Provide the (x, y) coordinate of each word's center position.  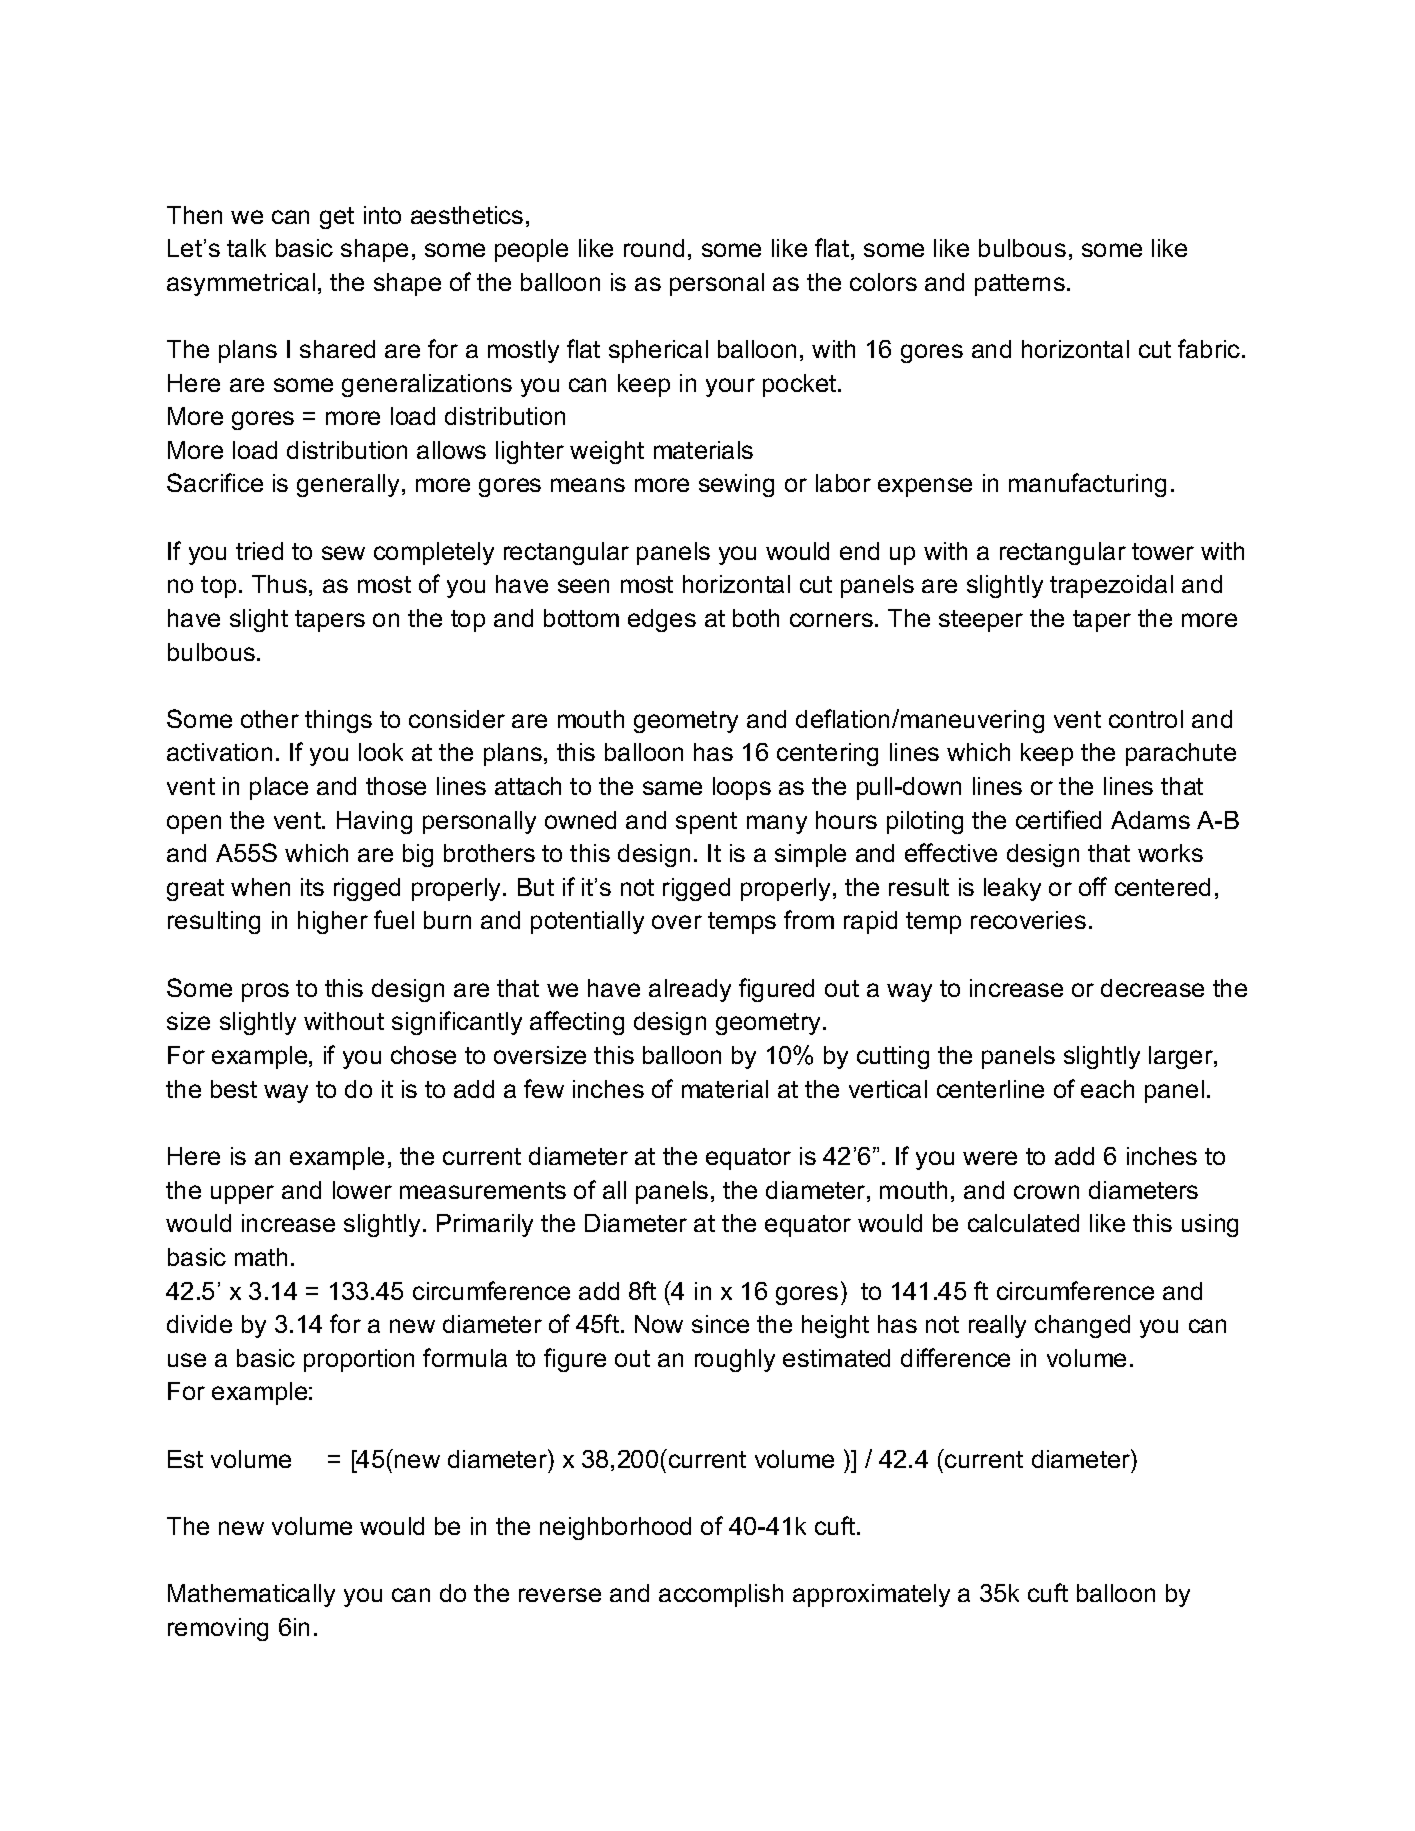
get (337, 218)
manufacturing (1087, 485)
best (234, 1089)
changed (1082, 1326)
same (672, 788)
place (279, 788)
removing (218, 1629)
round (654, 248)
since (720, 1324)
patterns (1020, 285)
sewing (736, 485)
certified (1058, 819)
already (690, 990)
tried (259, 551)
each (1107, 1089)
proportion (359, 1360)
